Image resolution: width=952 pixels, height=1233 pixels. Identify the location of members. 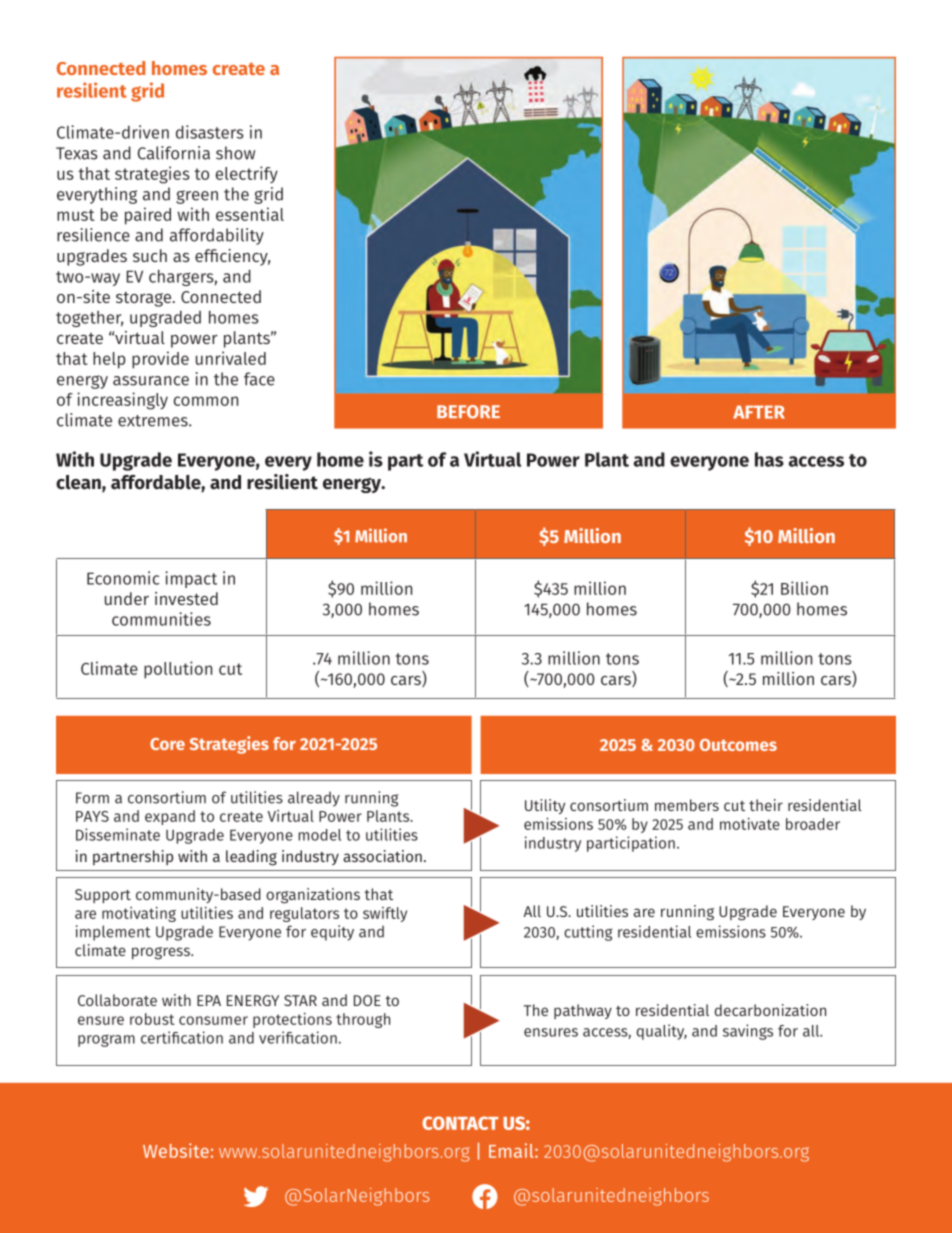
(687, 805).
